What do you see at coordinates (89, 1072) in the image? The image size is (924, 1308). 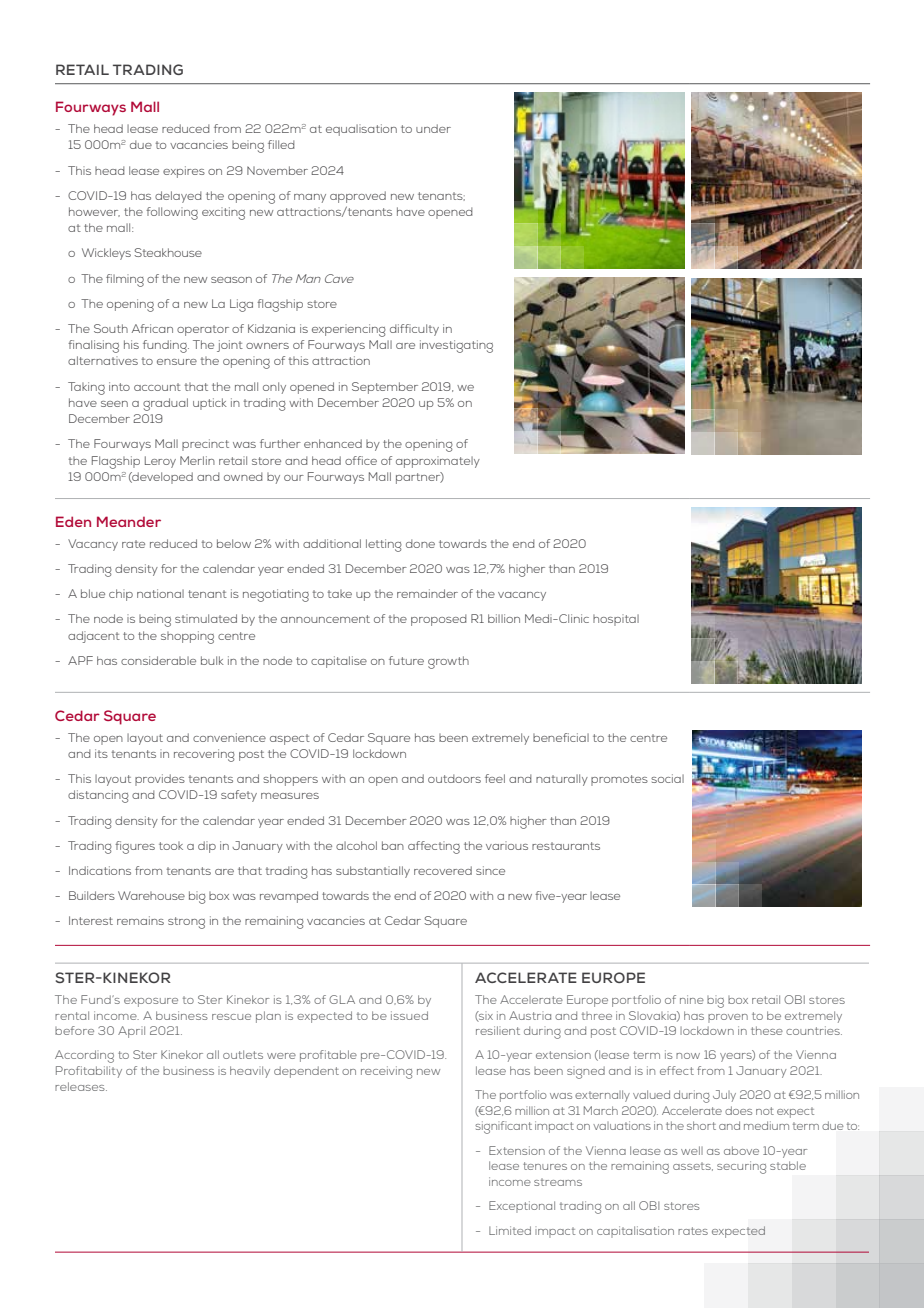 I see `Profitability` at bounding box center [89, 1072].
